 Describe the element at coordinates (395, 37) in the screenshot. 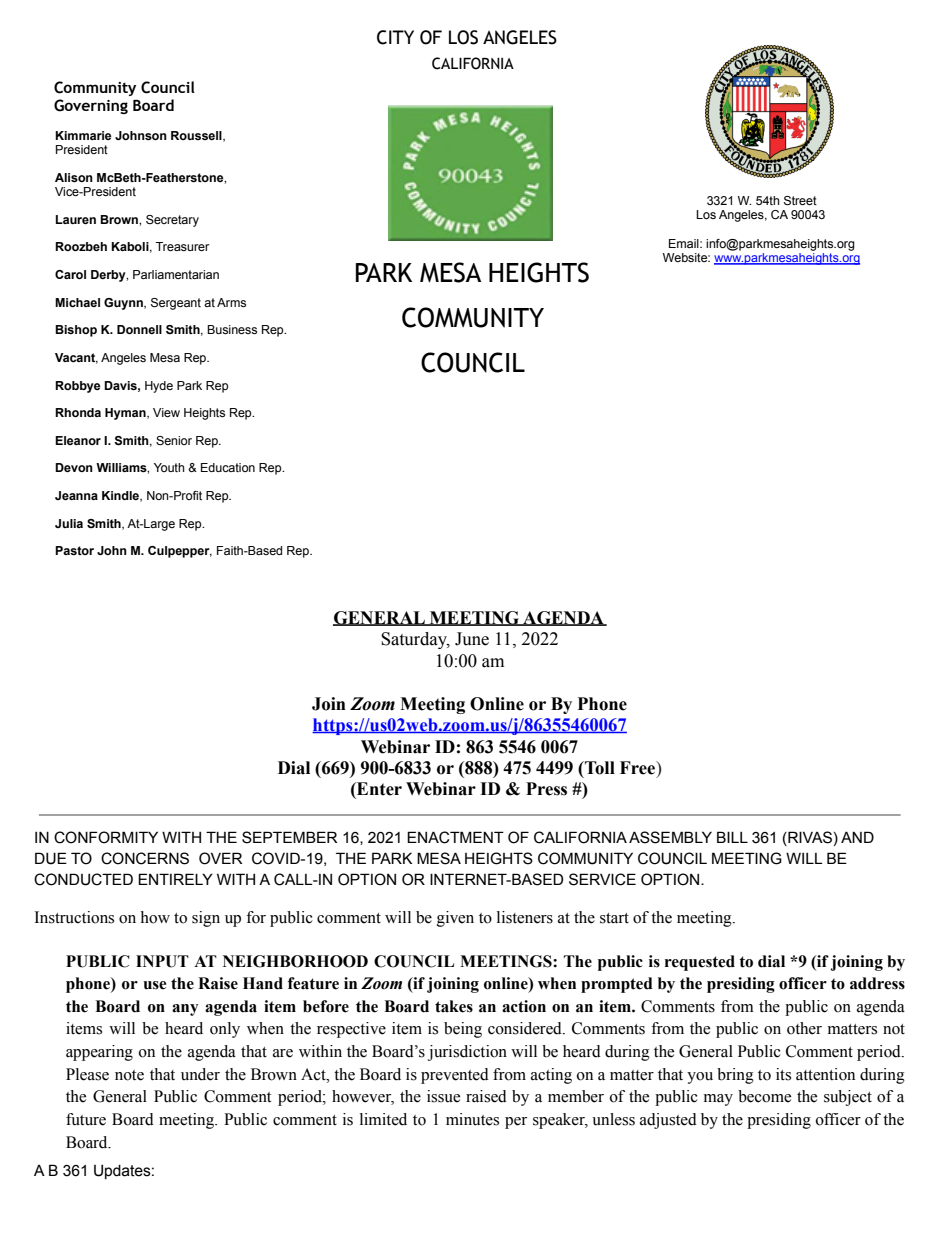

I see `CITY` at that location.
